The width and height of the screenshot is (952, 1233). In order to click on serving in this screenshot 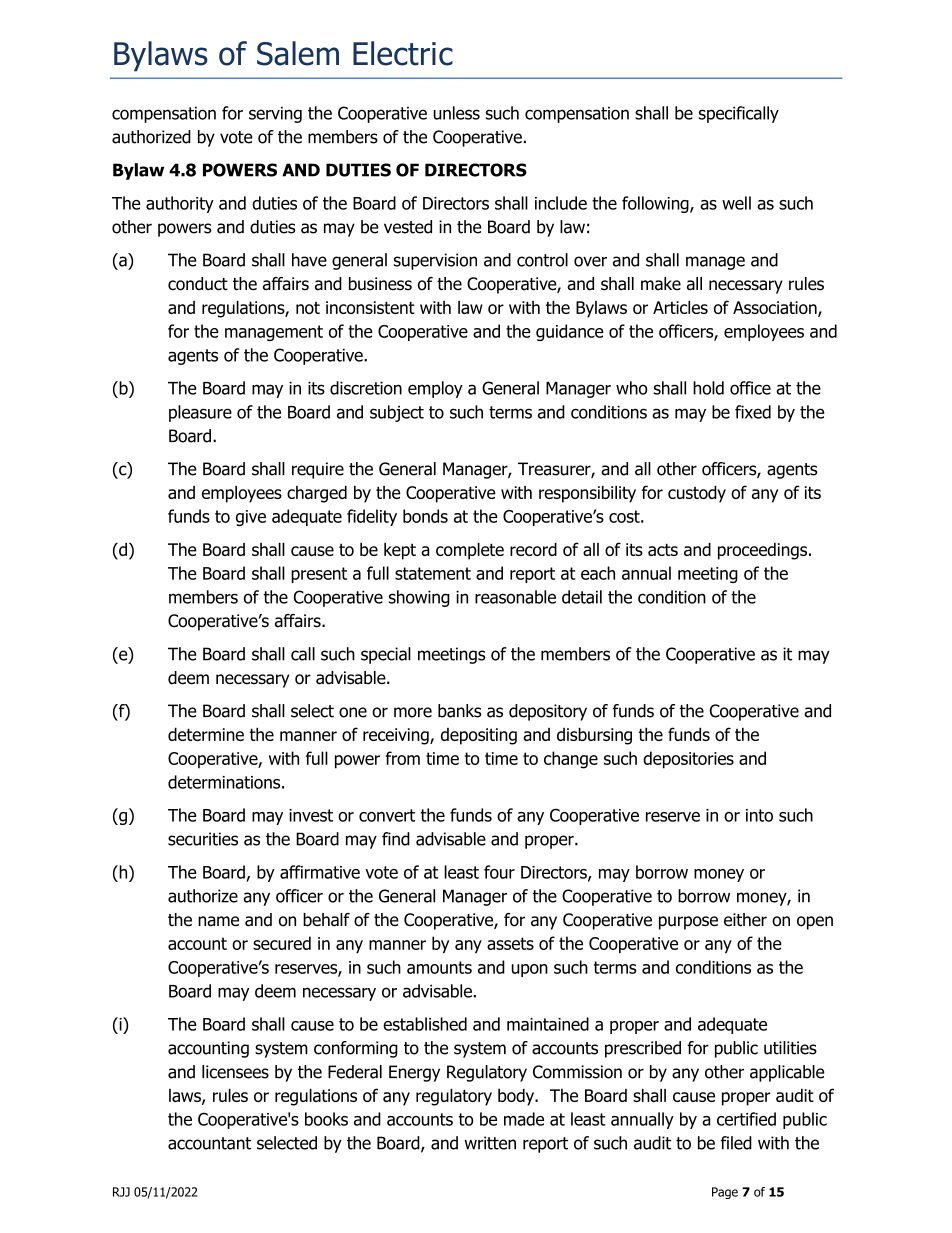, I will do `click(275, 114)`.
